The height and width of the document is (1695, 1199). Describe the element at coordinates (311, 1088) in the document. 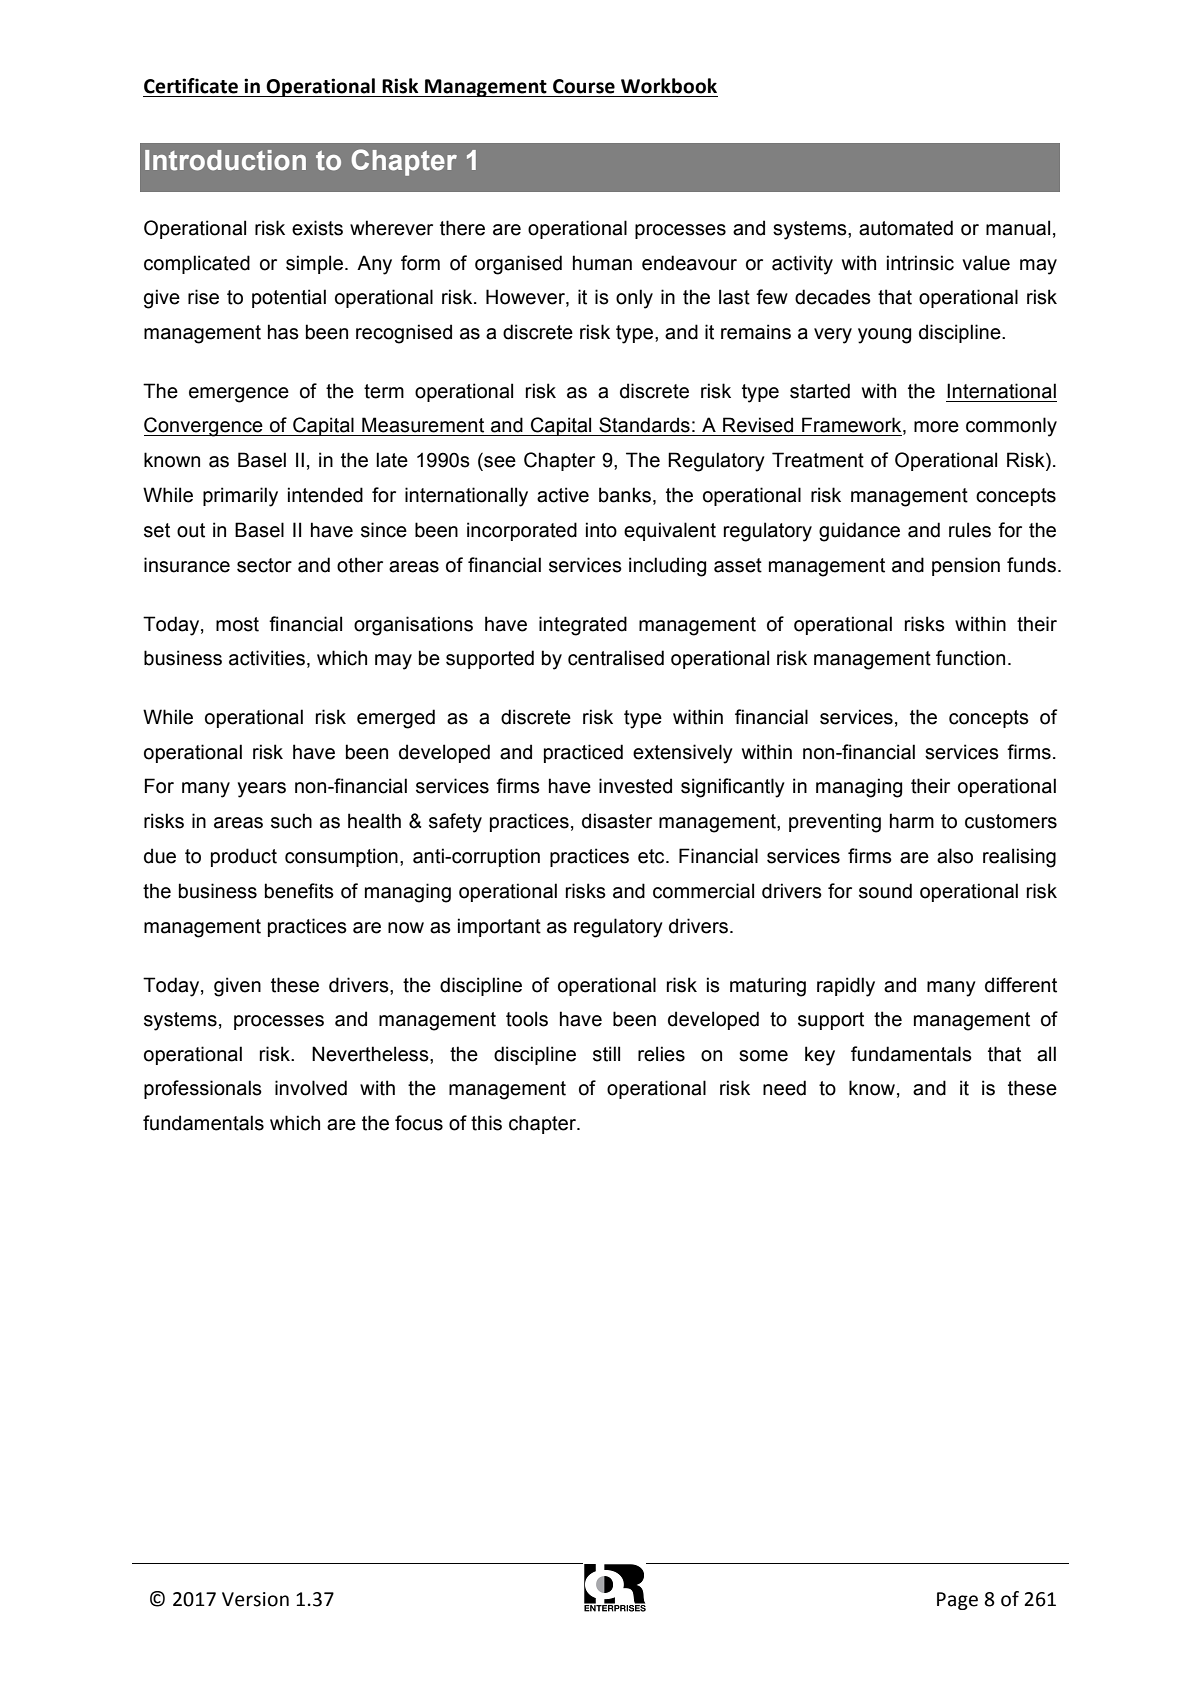

I see `involved` at that location.
